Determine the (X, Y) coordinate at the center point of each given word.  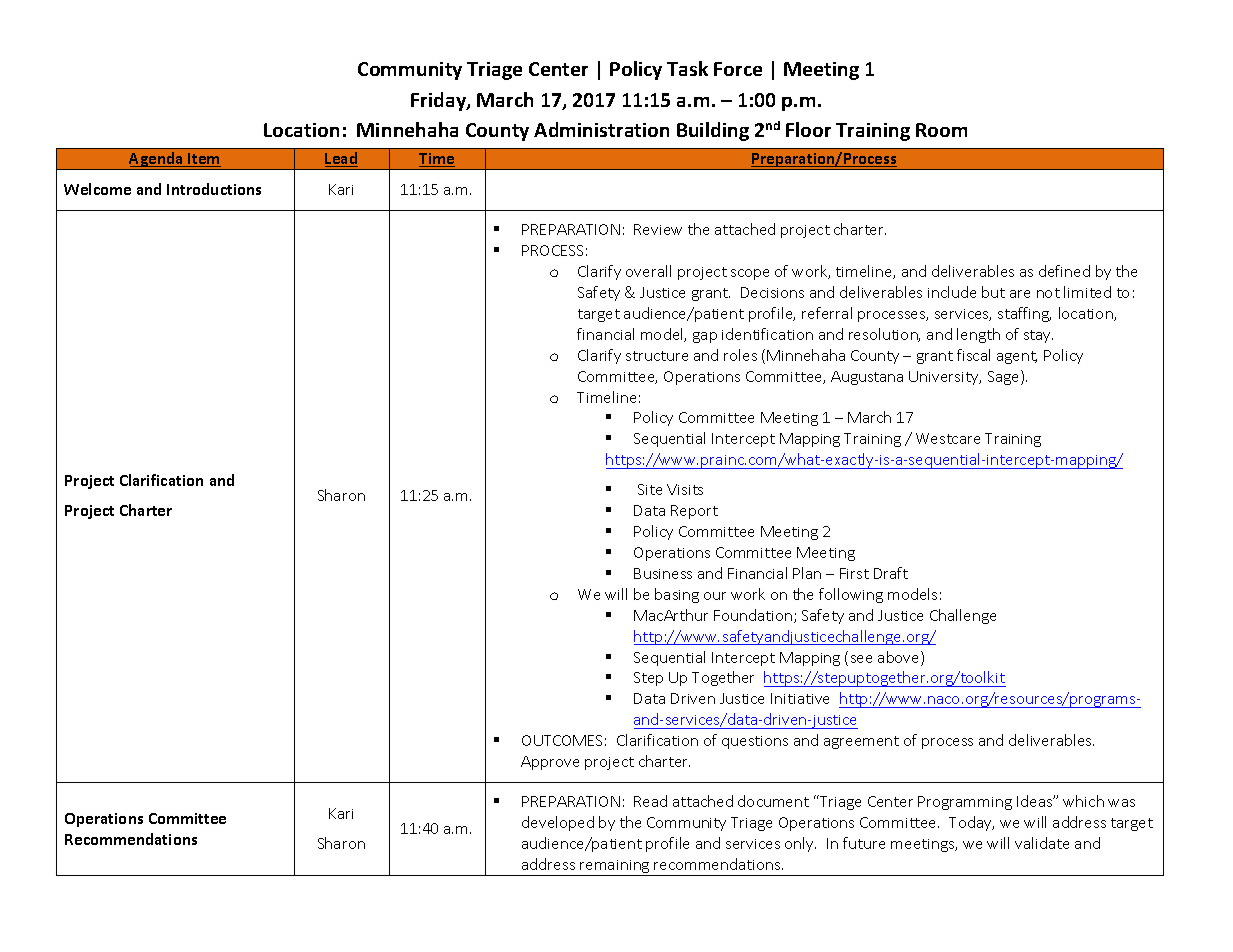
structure (657, 356)
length (978, 335)
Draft (891, 573)
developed (558, 823)
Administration (601, 129)
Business (663, 573)
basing (677, 595)
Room (941, 130)
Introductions (214, 189)
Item (203, 160)
